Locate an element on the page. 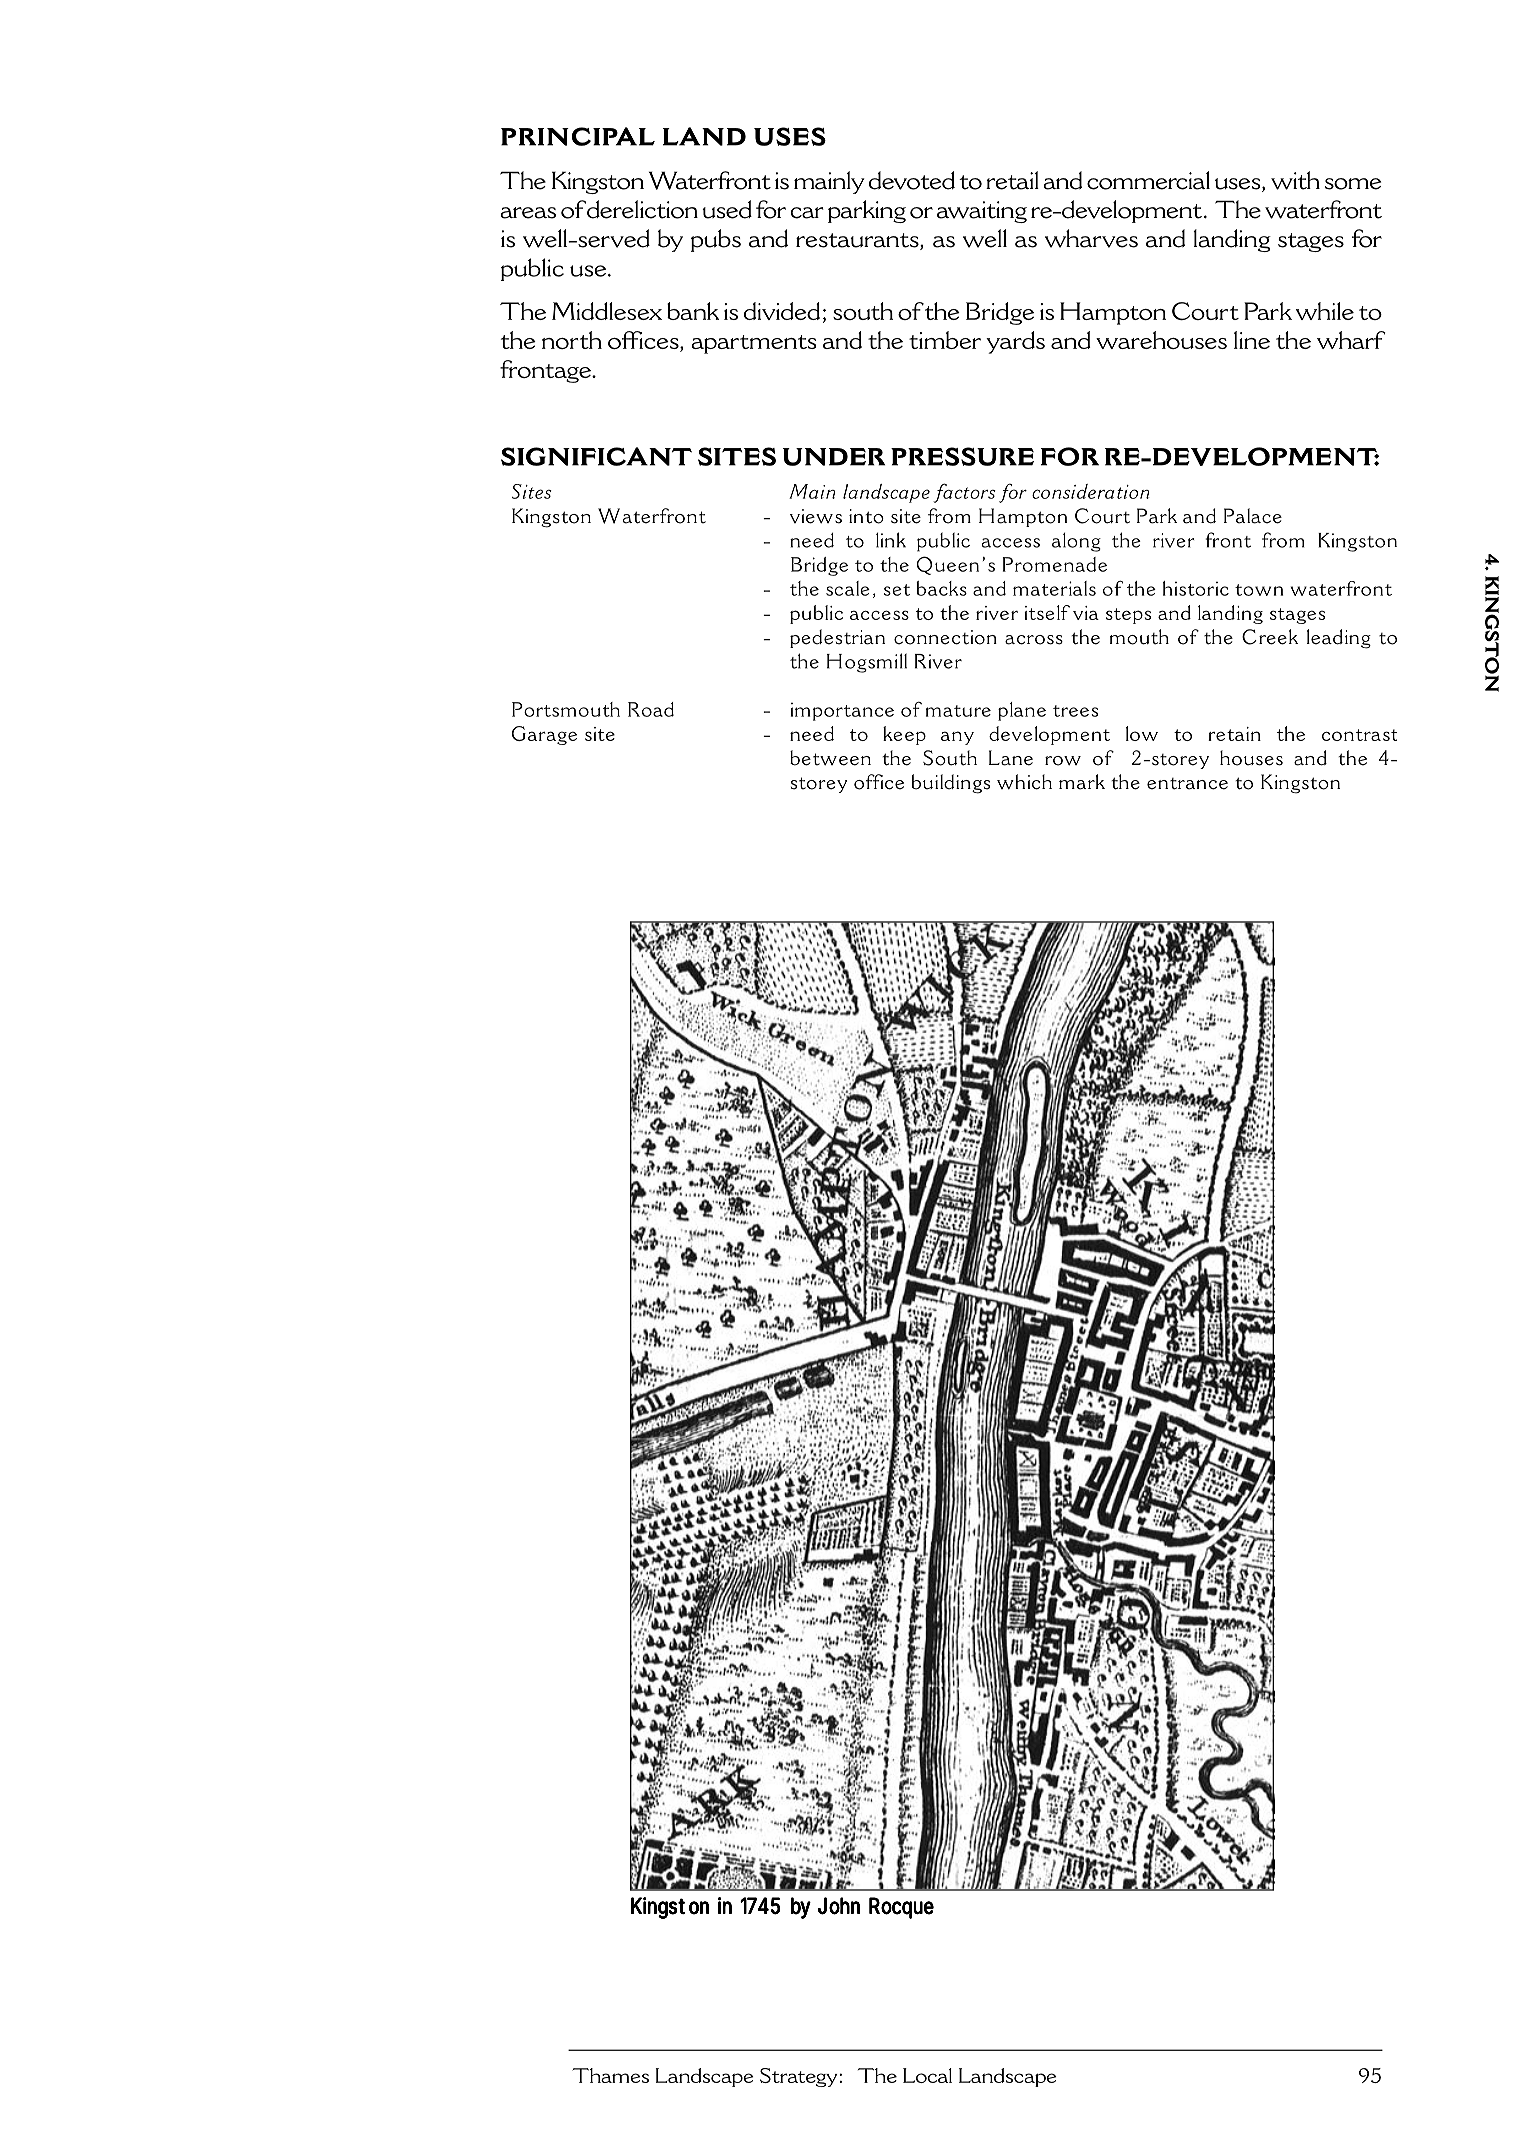 This page has width=1520, height=2151. Rocque is located at coordinates (901, 1908).
